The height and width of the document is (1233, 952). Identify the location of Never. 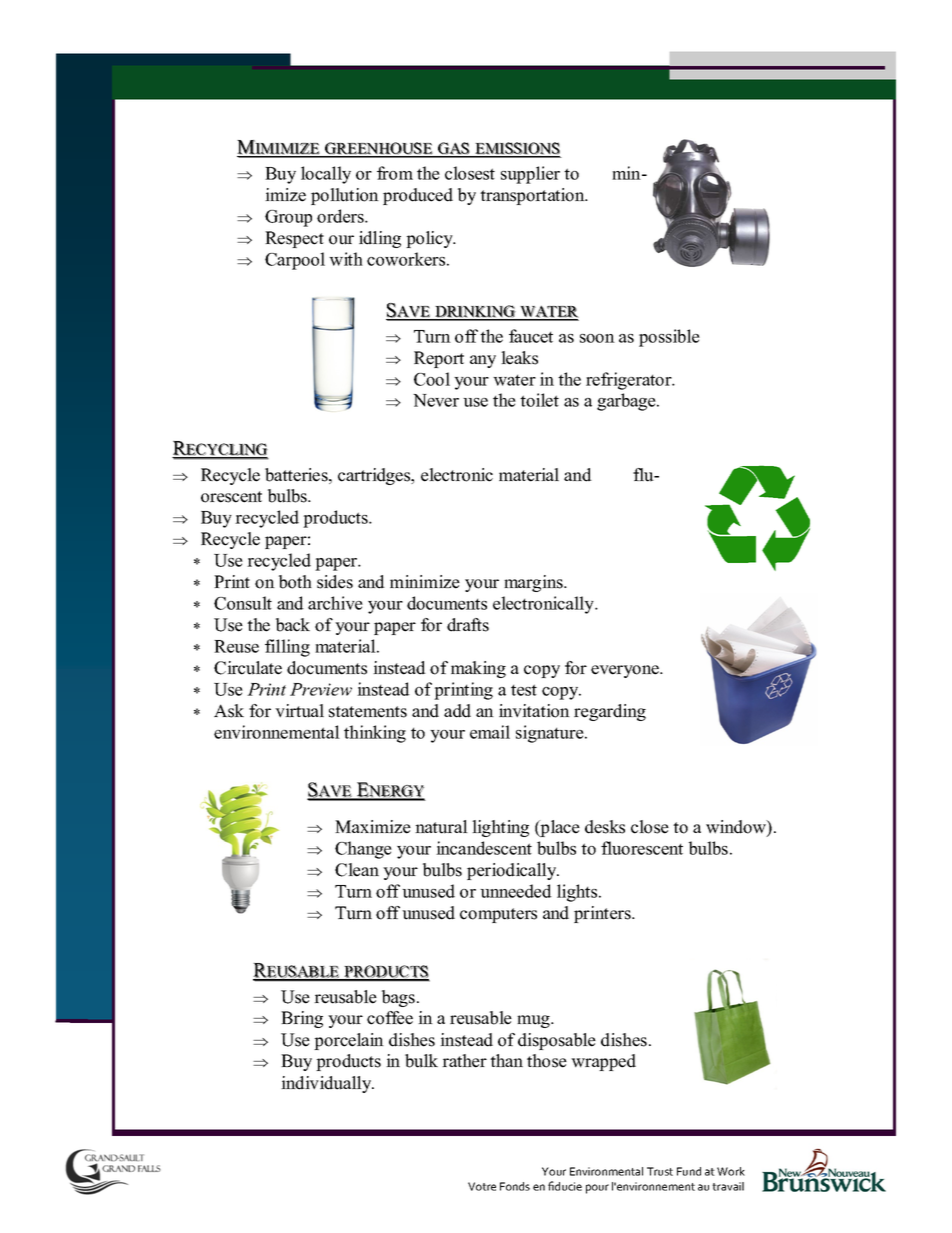
(436, 400).
